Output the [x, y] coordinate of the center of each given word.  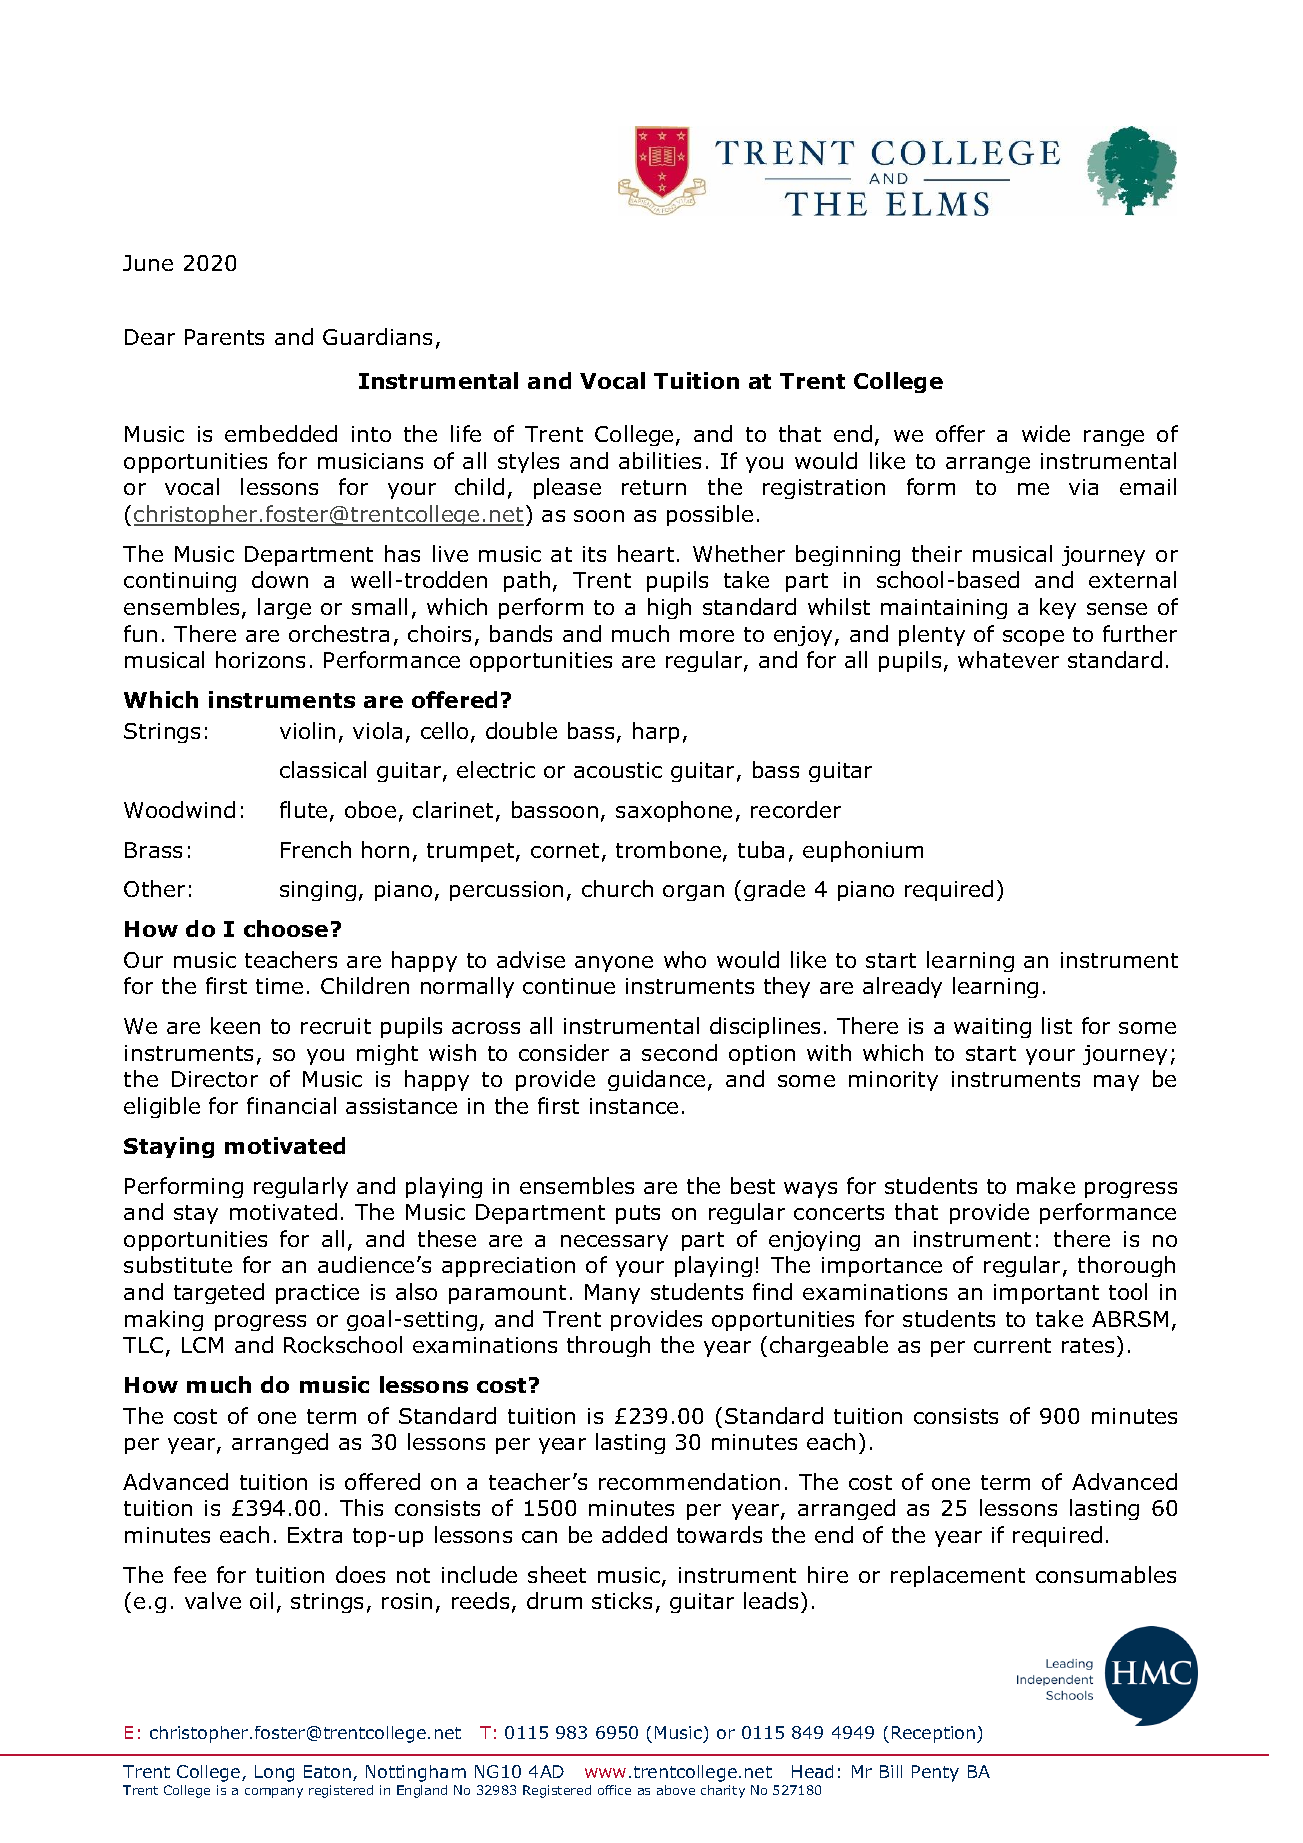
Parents [224, 337]
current [1012, 1345]
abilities [660, 460]
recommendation [689, 1481]
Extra [315, 1535]
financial [291, 1105]
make [1046, 1185]
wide [1046, 433]
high [669, 608]
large [284, 608]
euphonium [863, 851]
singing [318, 891]
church [617, 888]
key [1058, 608]
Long [274, 1773]
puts [638, 1214]
